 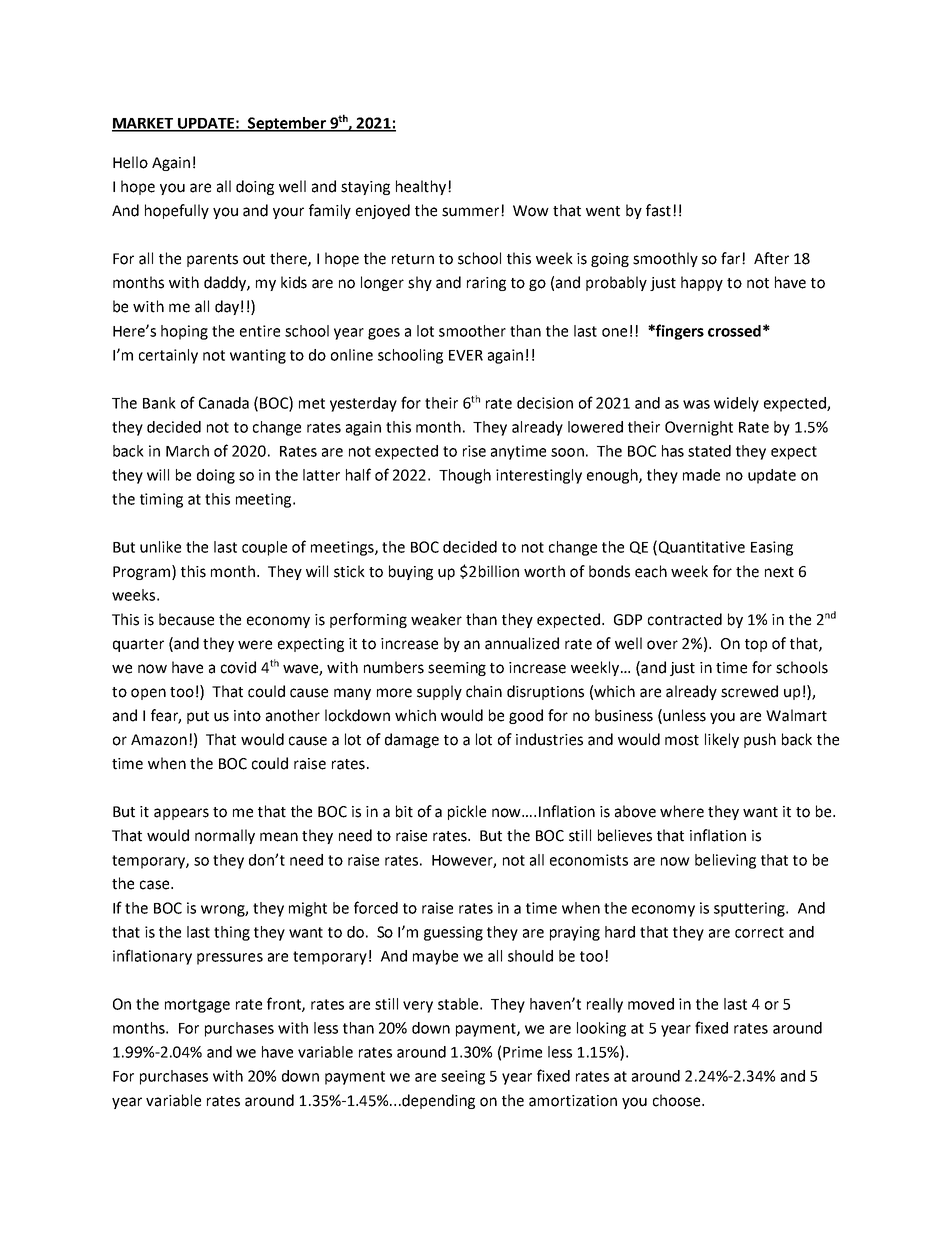 I want to click on Canada, so click(x=224, y=403).
